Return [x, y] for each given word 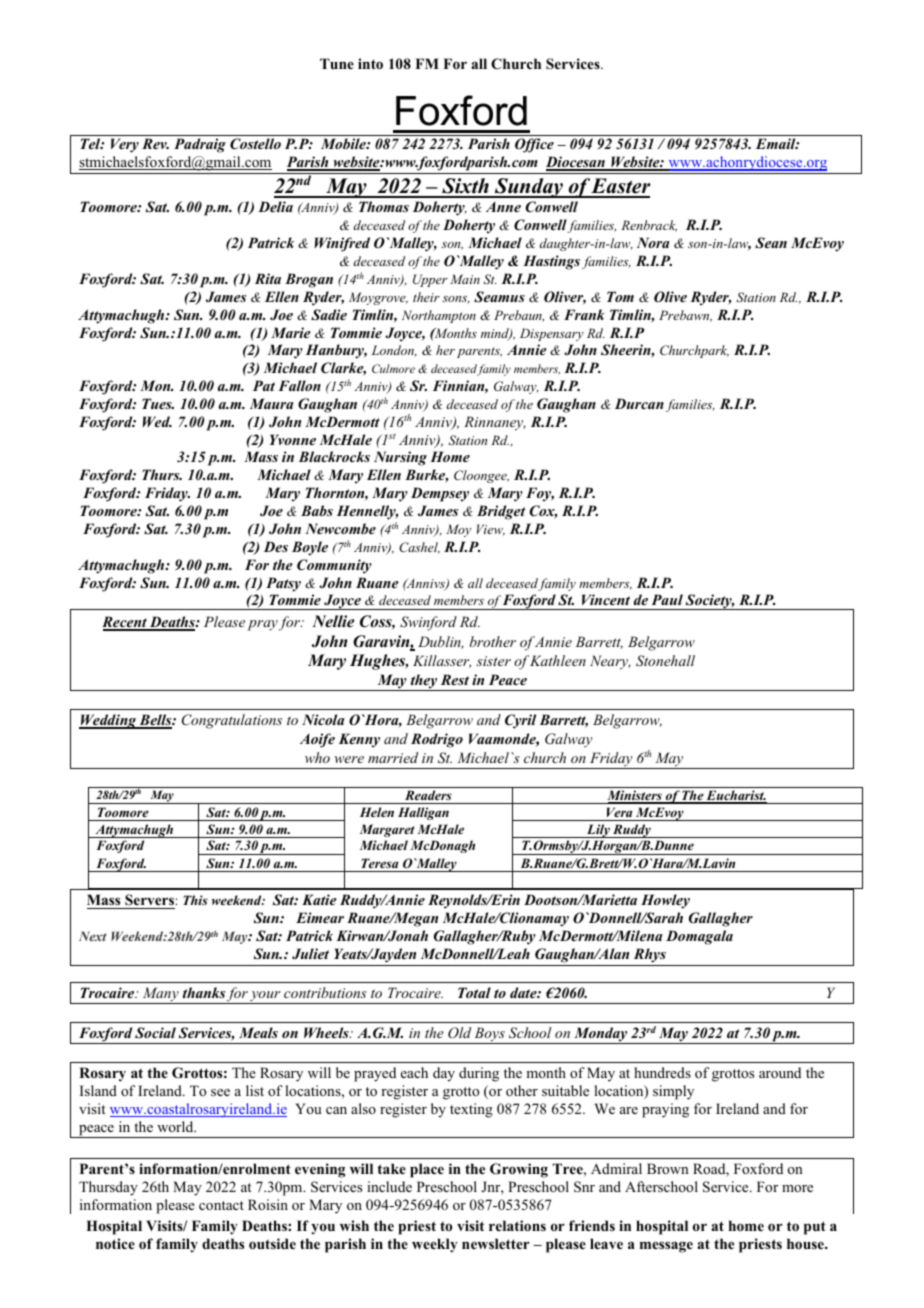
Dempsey [440, 494]
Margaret [387, 830]
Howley [665, 901]
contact [221, 1205]
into [370, 63]
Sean [771, 243]
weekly [435, 1245]
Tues [158, 403]
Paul [667, 599]
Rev [155, 143]
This [195, 900]
